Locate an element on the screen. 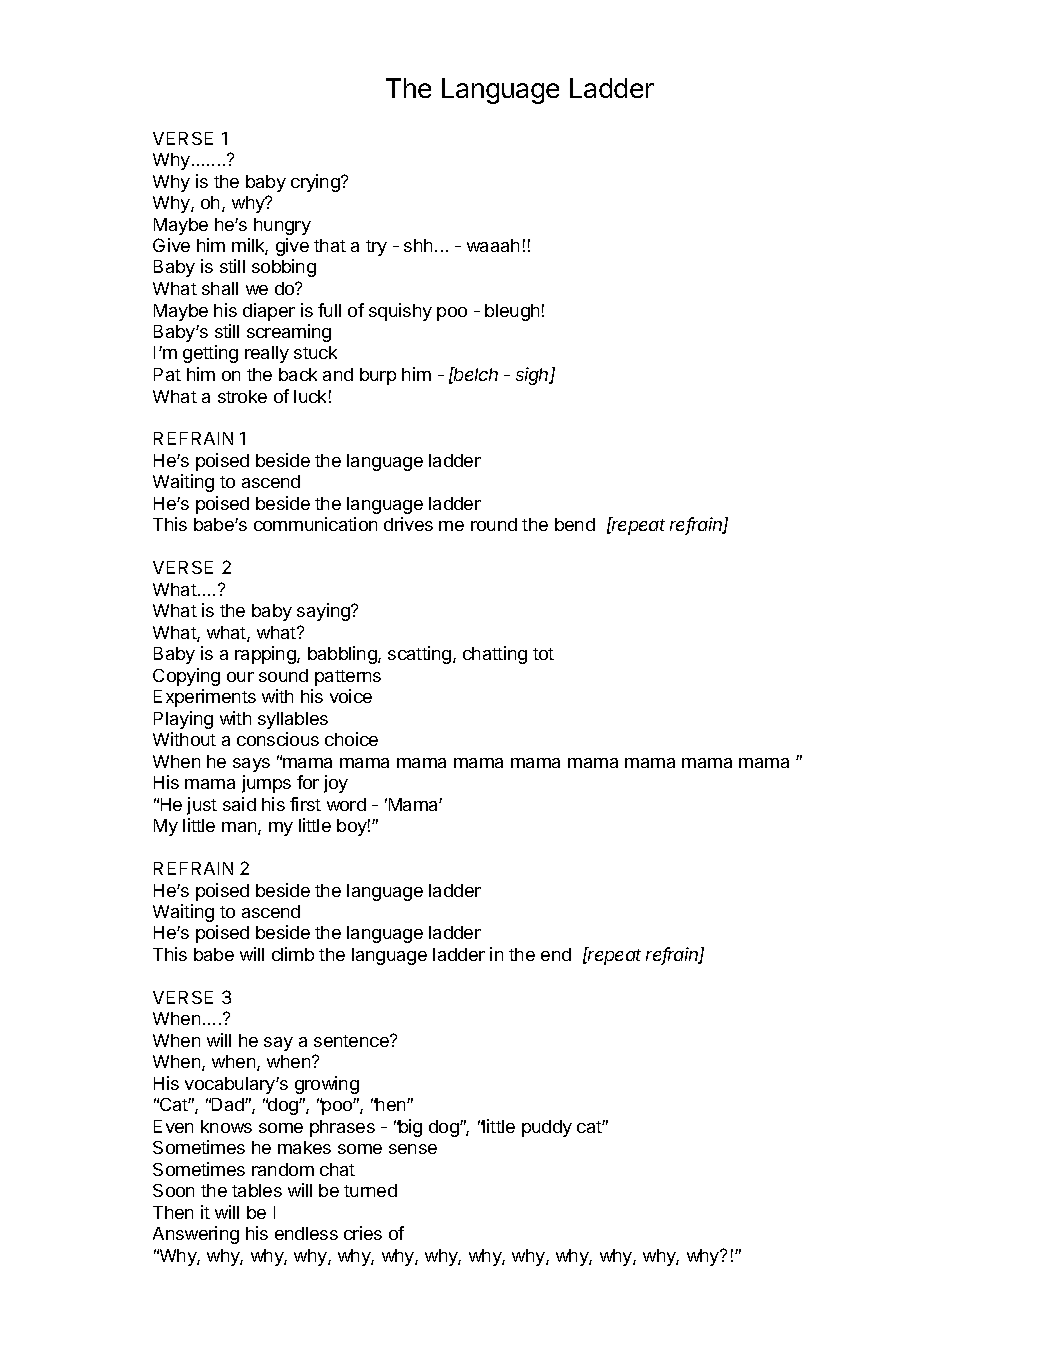 The width and height of the screenshot is (1039, 1345). choice is located at coordinates (351, 739).
